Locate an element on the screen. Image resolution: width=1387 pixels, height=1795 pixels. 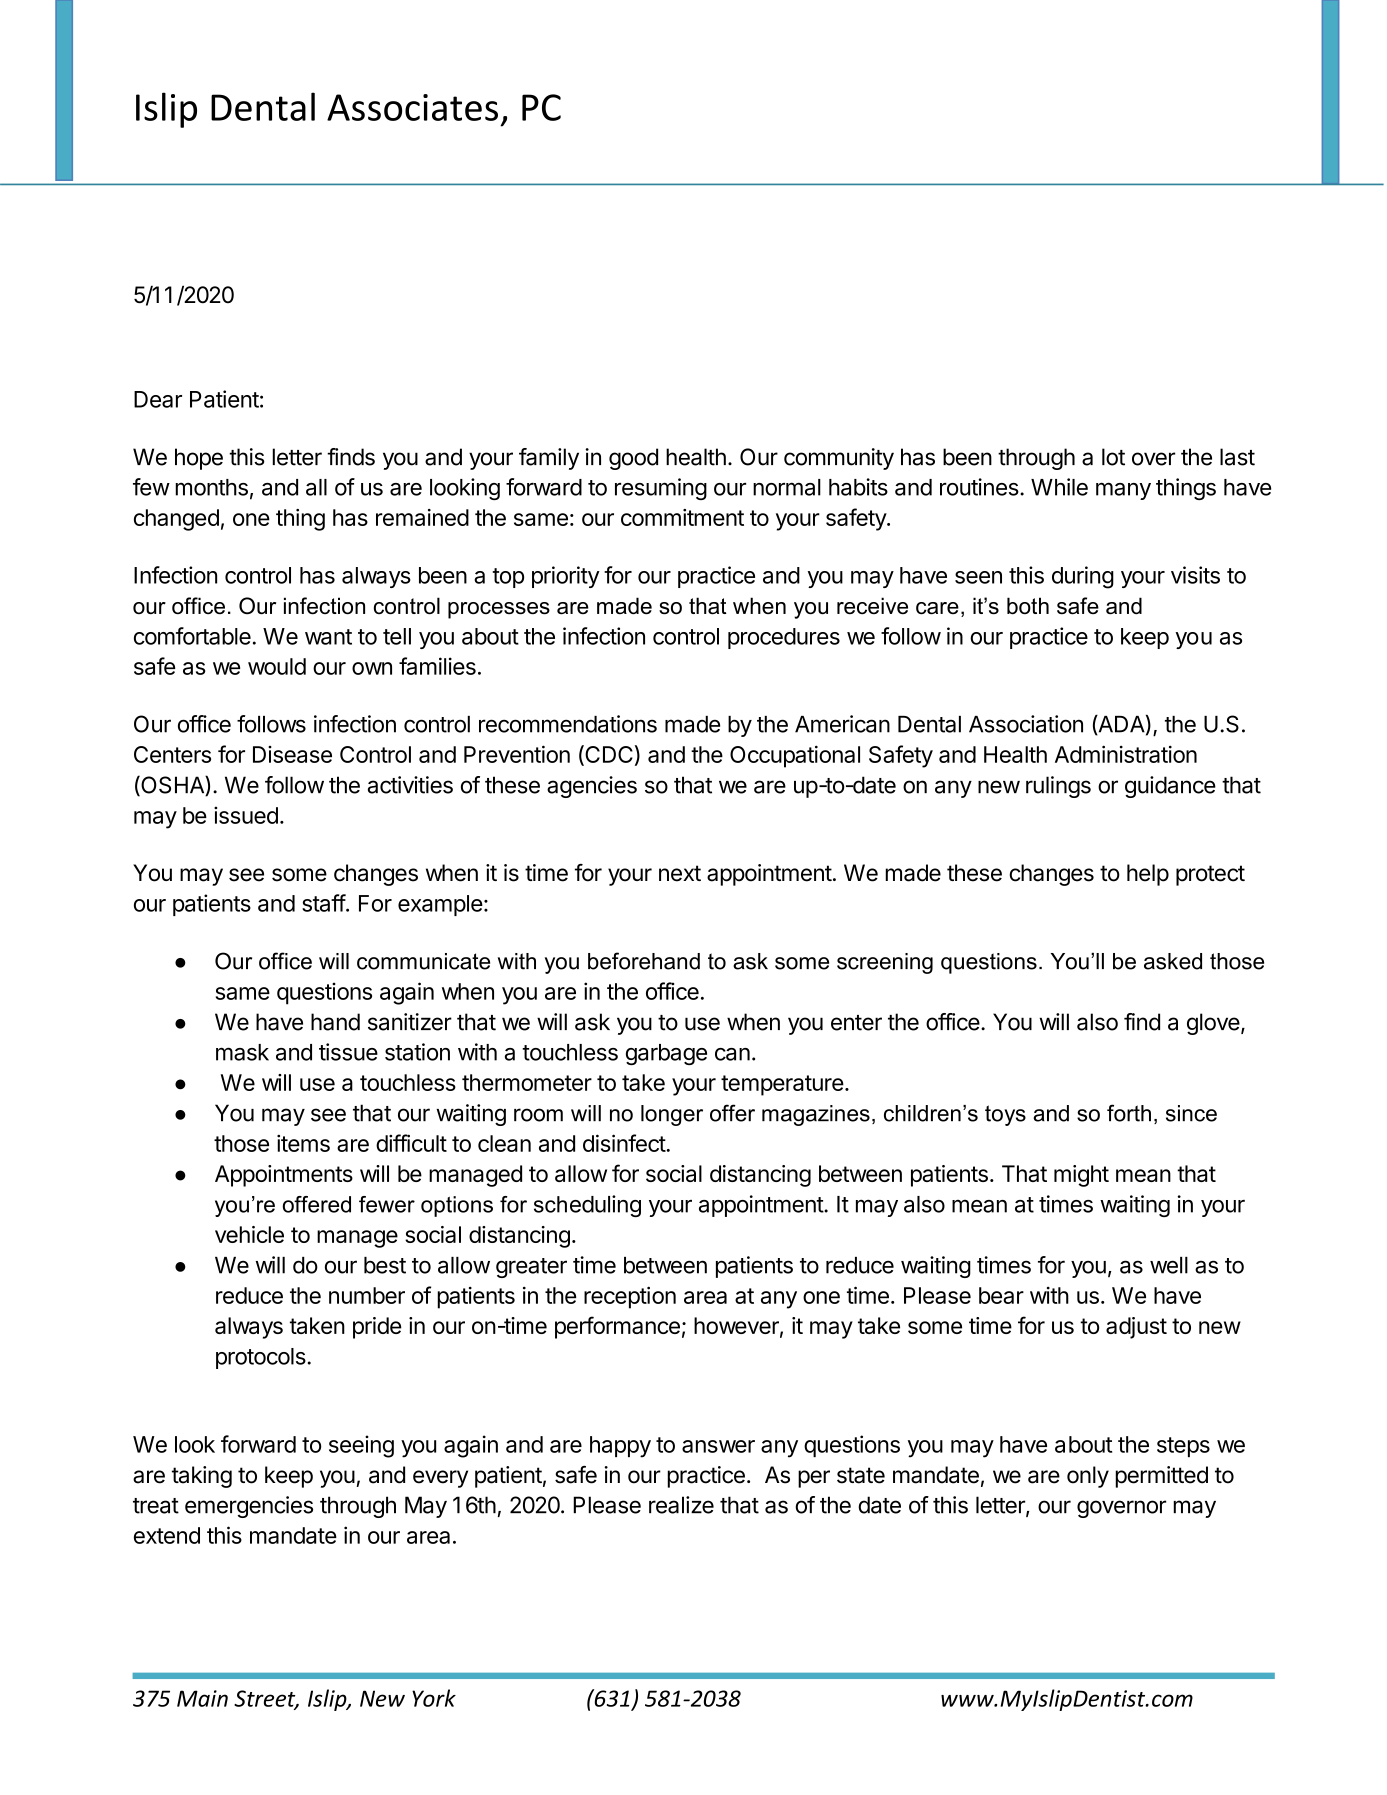
good is located at coordinates (633, 459).
